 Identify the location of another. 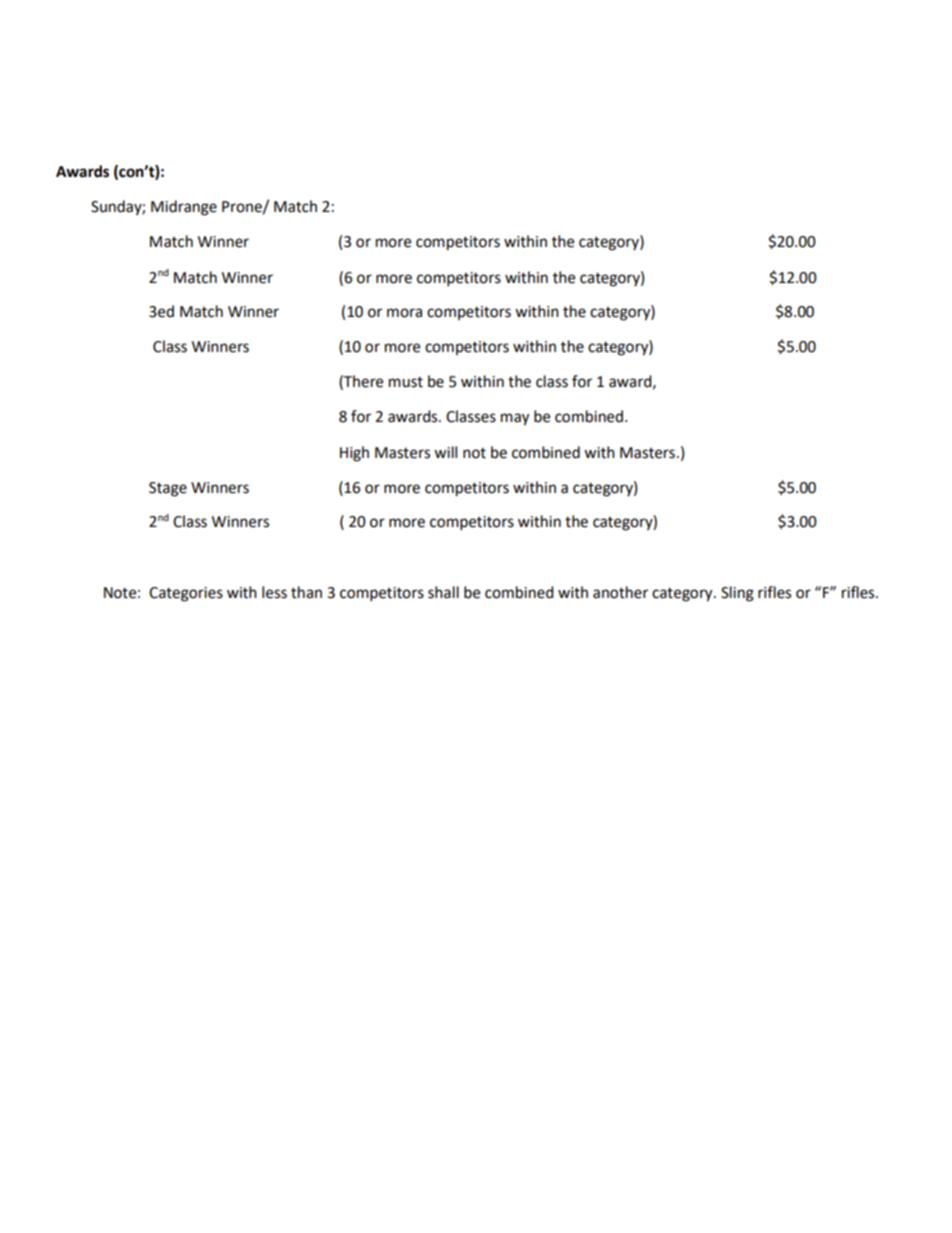
(620, 592).
